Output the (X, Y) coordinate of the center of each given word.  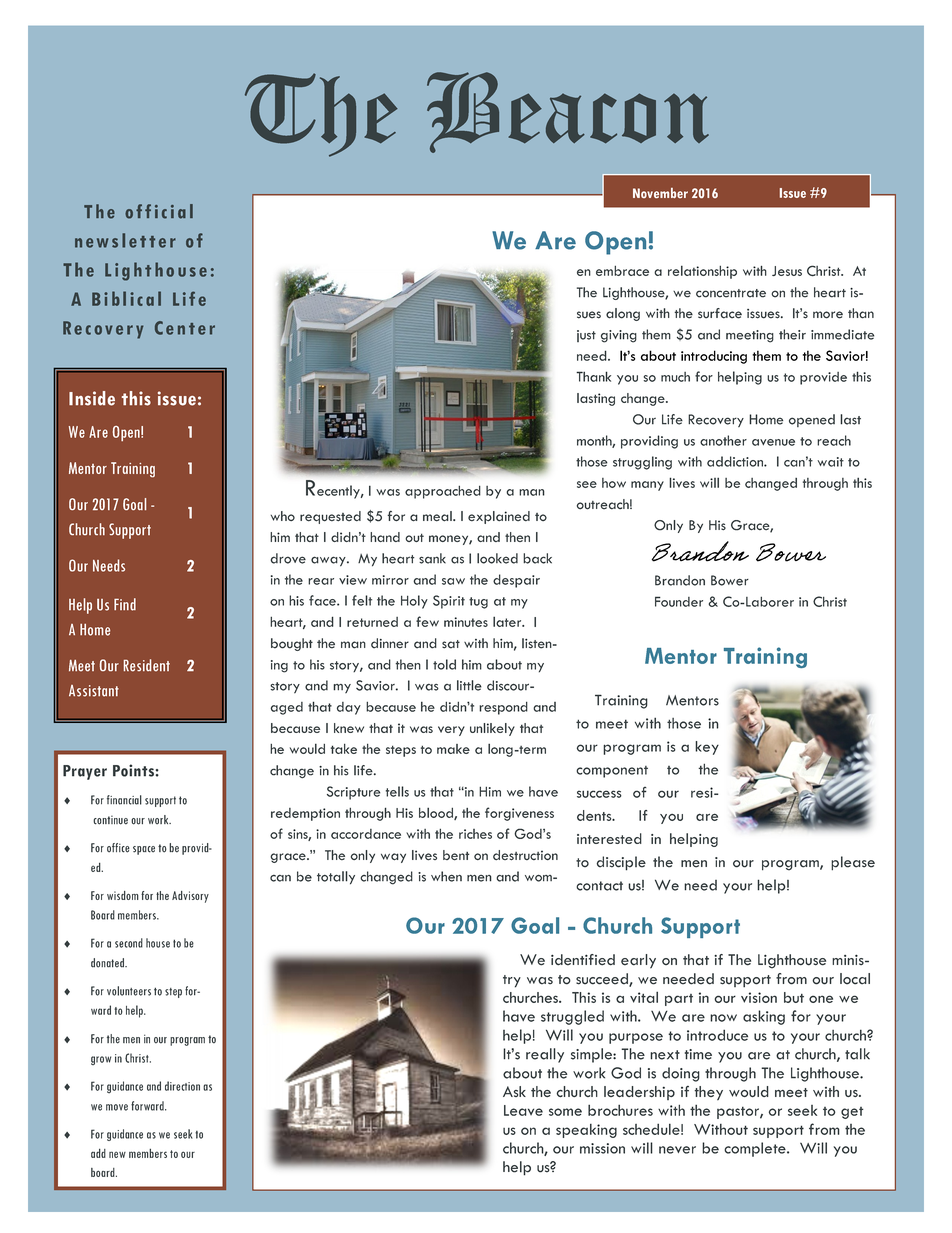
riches (475, 834)
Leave (523, 1110)
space (144, 850)
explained (499, 517)
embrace (622, 270)
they (708, 1093)
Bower (730, 580)
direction (182, 1086)
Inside (92, 398)
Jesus (787, 271)
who (283, 516)
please (853, 863)
